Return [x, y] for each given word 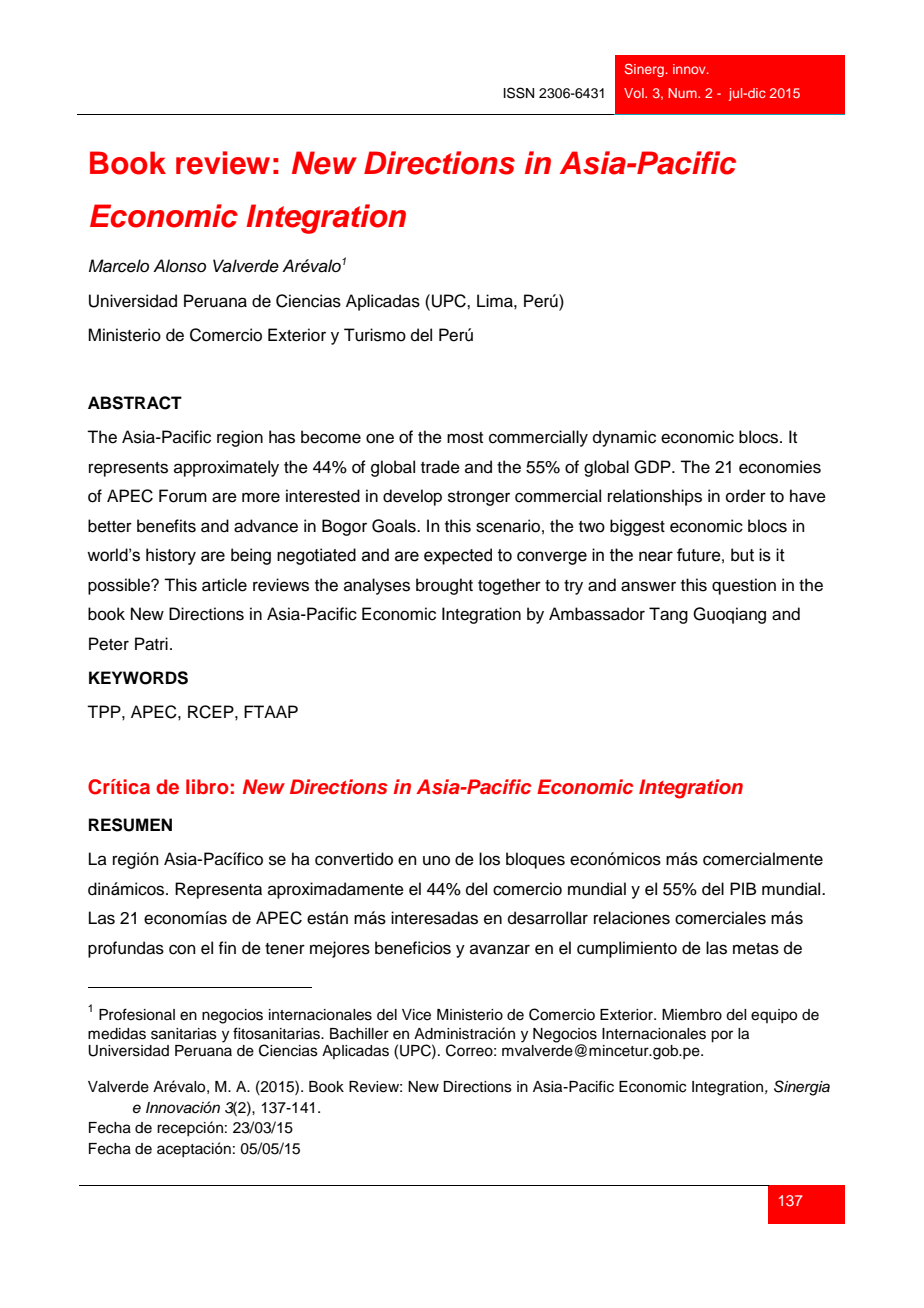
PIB [743, 888]
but [742, 555]
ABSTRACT [135, 403]
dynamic [624, 438]
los [489, 859]
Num [683, 93]
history [171, 556]
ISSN [519, 93]
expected [458, 556]
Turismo [375, 335]
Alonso [179, 266]
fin [227, 947]
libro [207, 787]
